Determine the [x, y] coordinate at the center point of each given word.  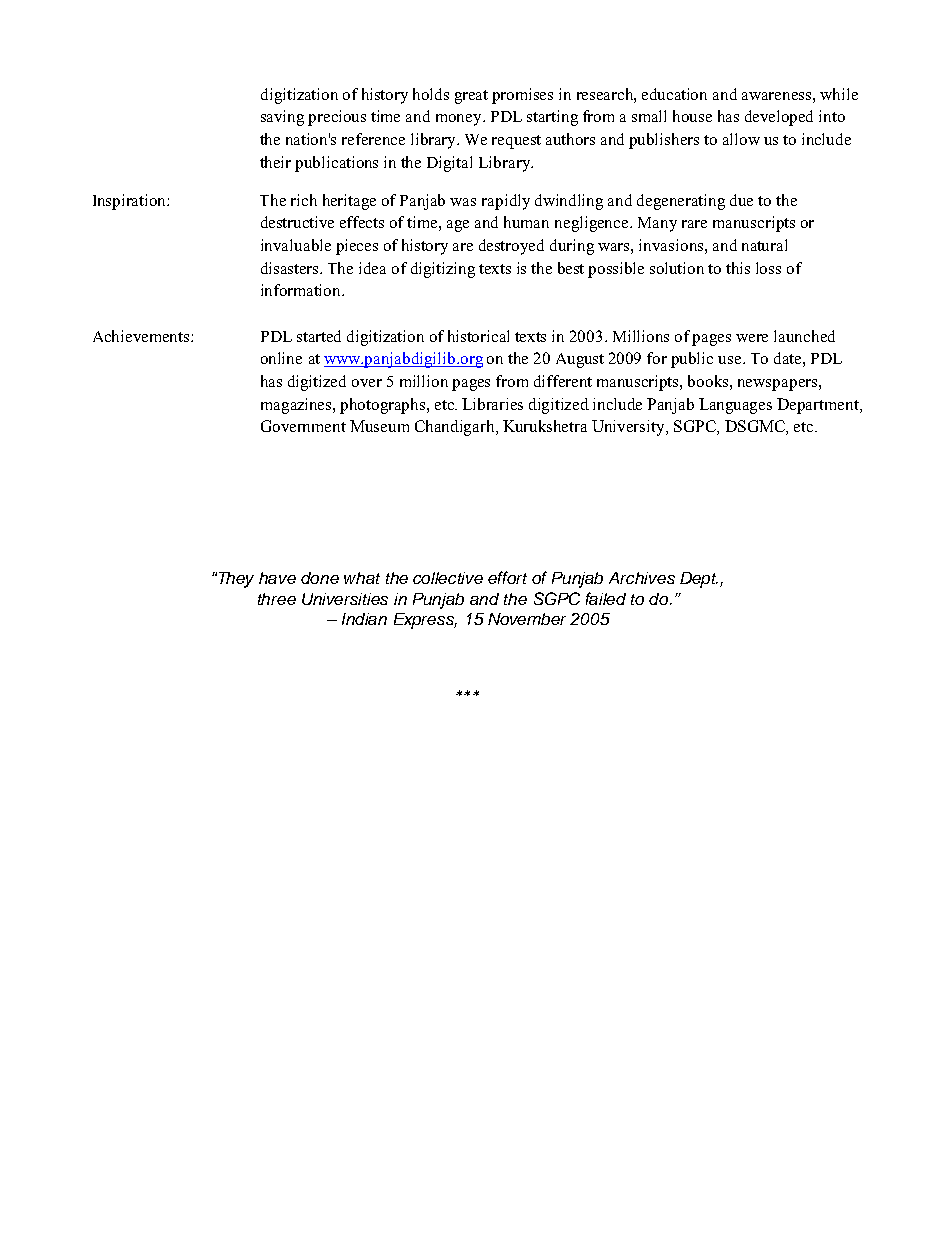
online [281, 358]
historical [478, 336]
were [752, 338]
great [471, 97]
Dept [699, 580]
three [277, 599]
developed [779, 118]
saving [282, 118]
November [527, 619]
